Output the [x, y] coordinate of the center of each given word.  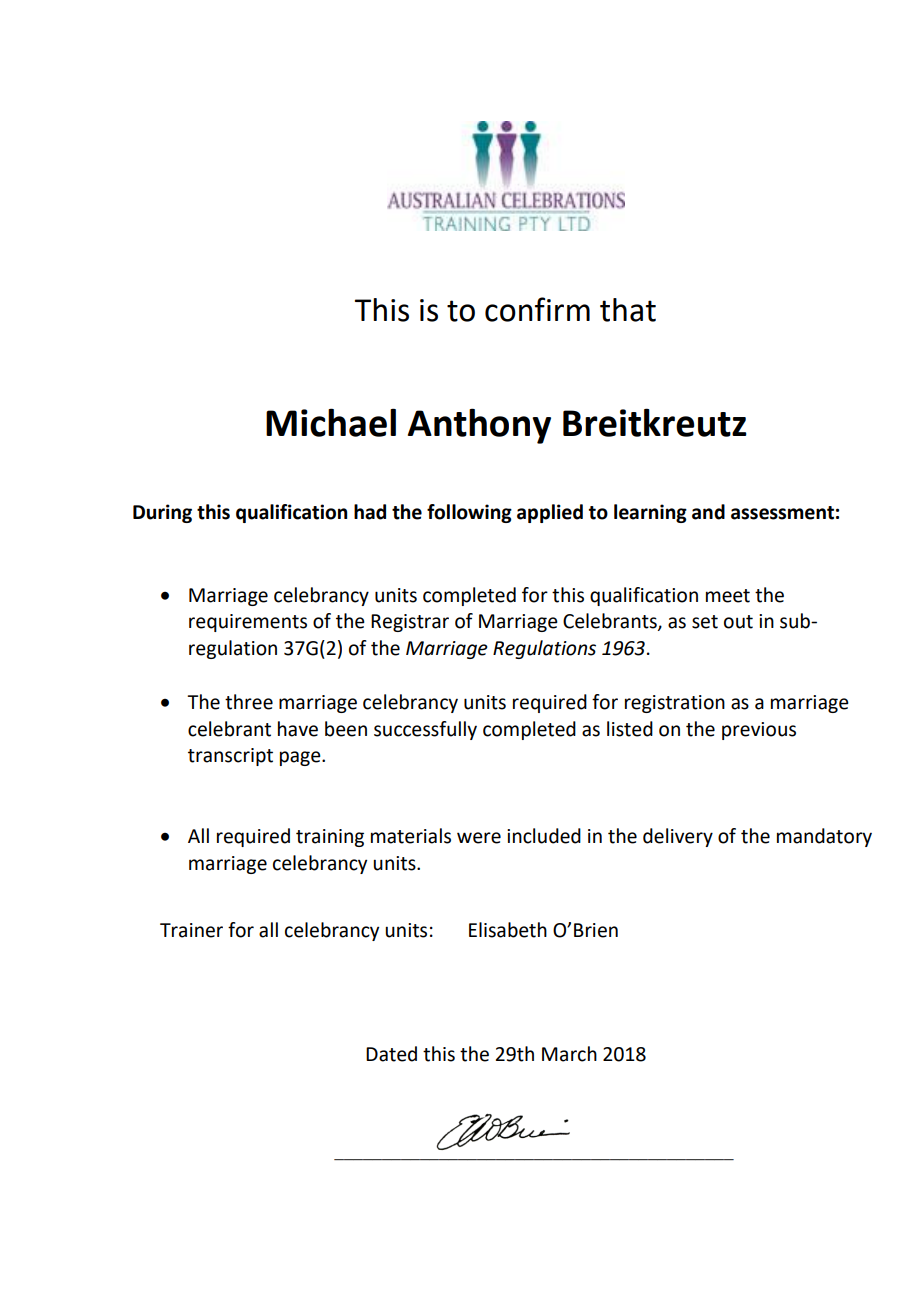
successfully [425, 730]
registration [675, 704]
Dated [391, 1054]
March [569, 1054]
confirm [537, 309]
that [628, 310]
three [249, 702]
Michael [331, 422]
